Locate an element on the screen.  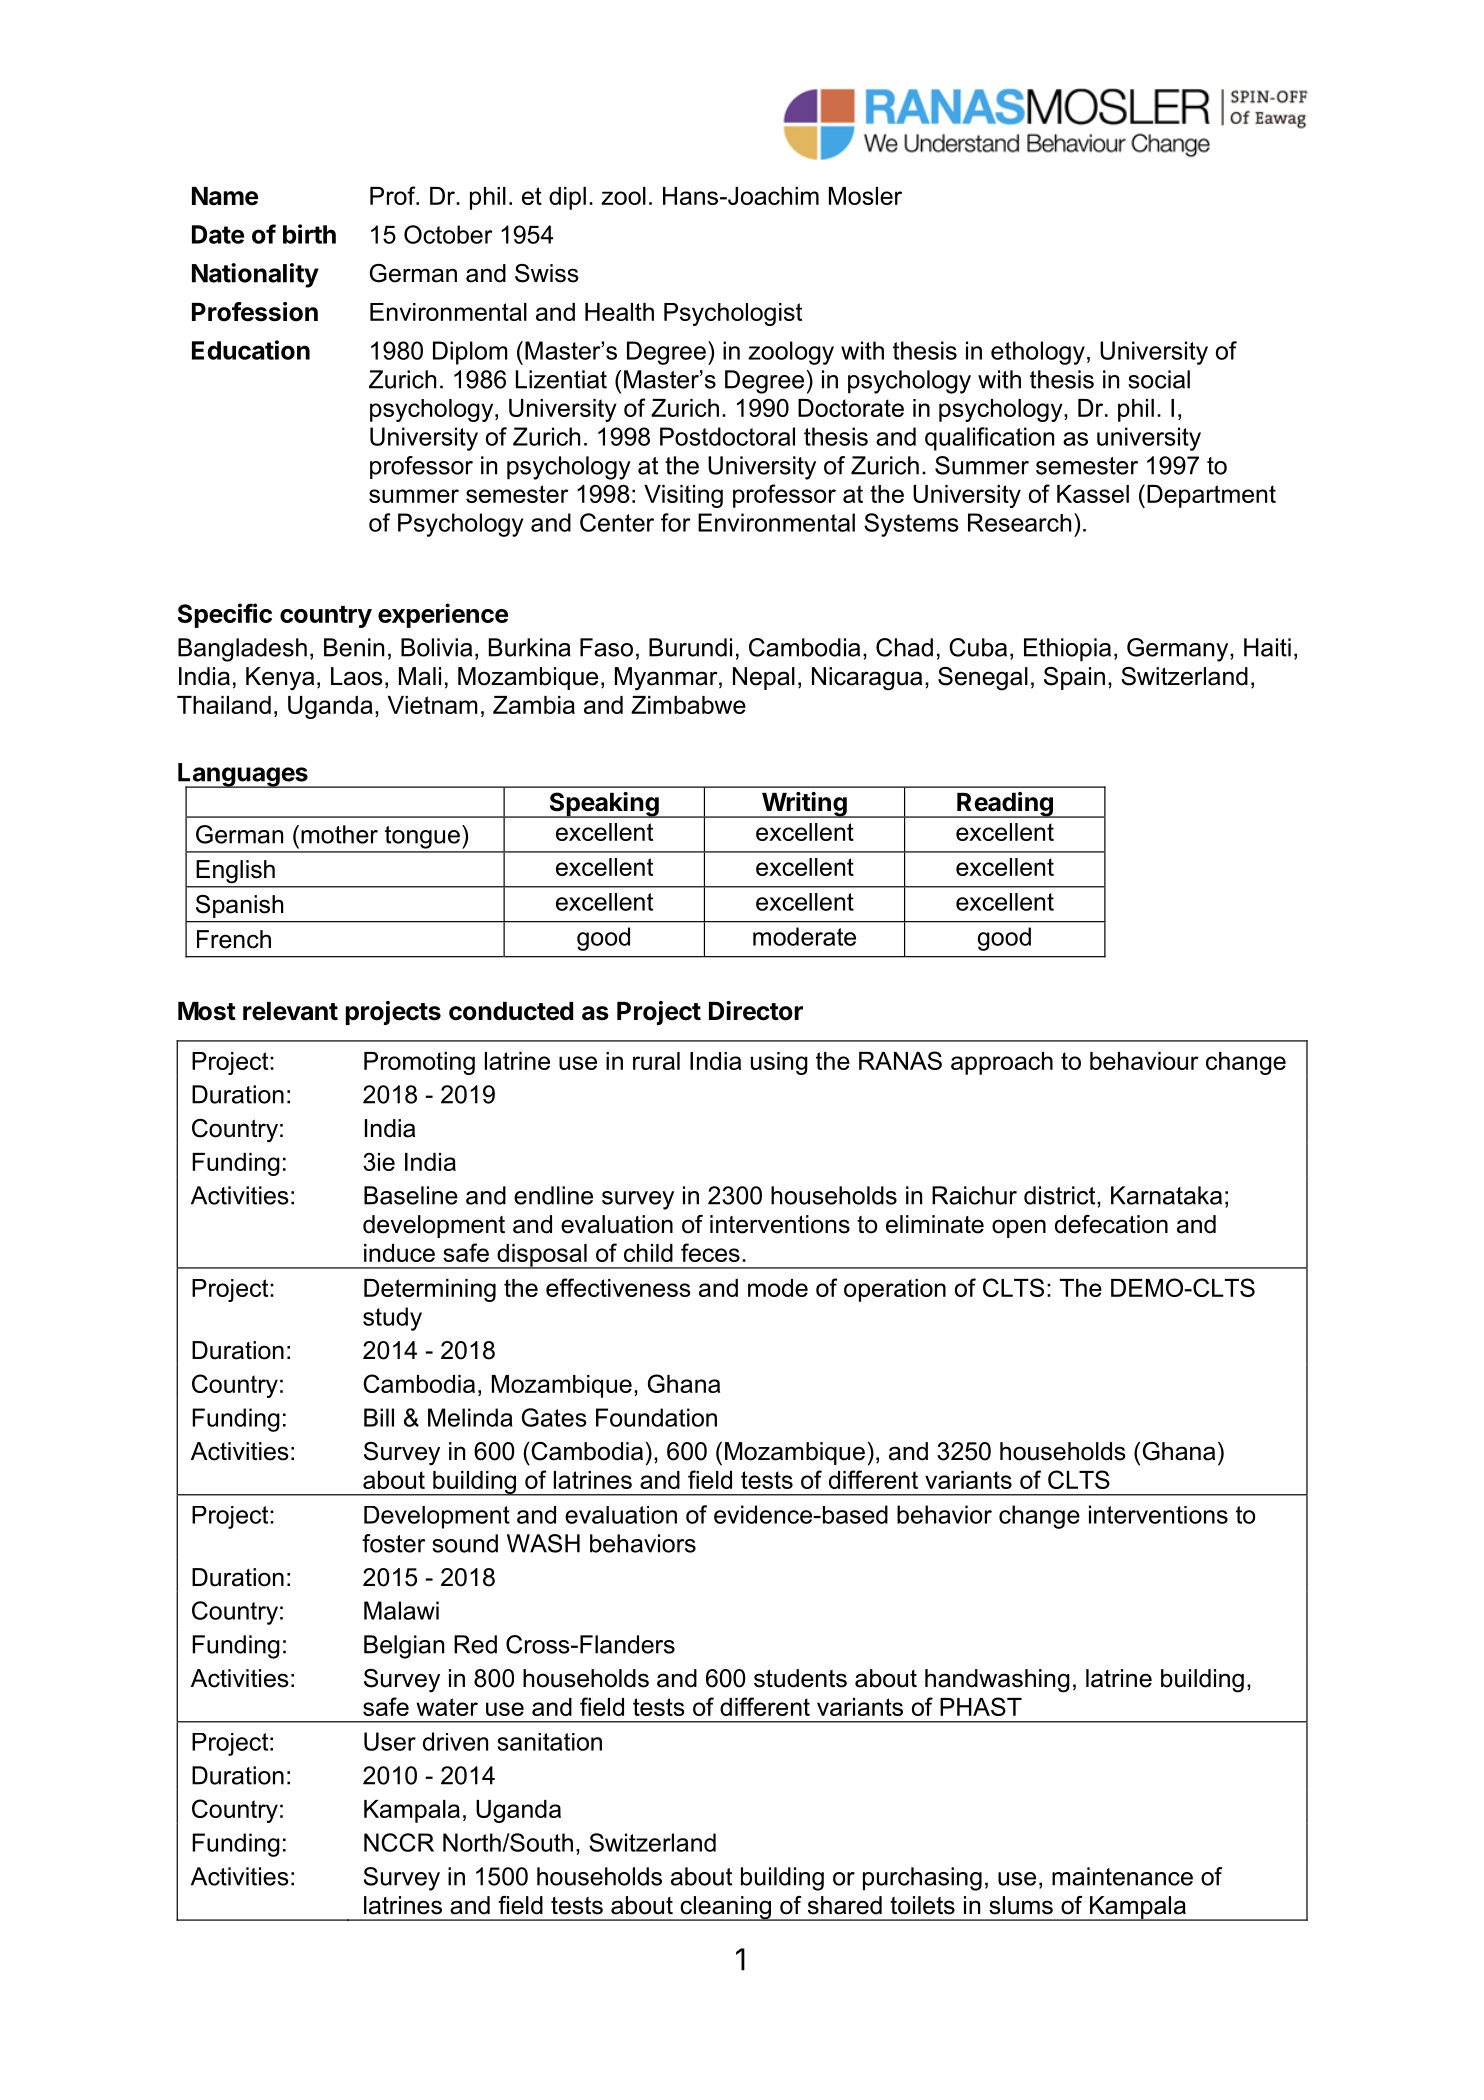
mother is located at coordinates (339, 834).
